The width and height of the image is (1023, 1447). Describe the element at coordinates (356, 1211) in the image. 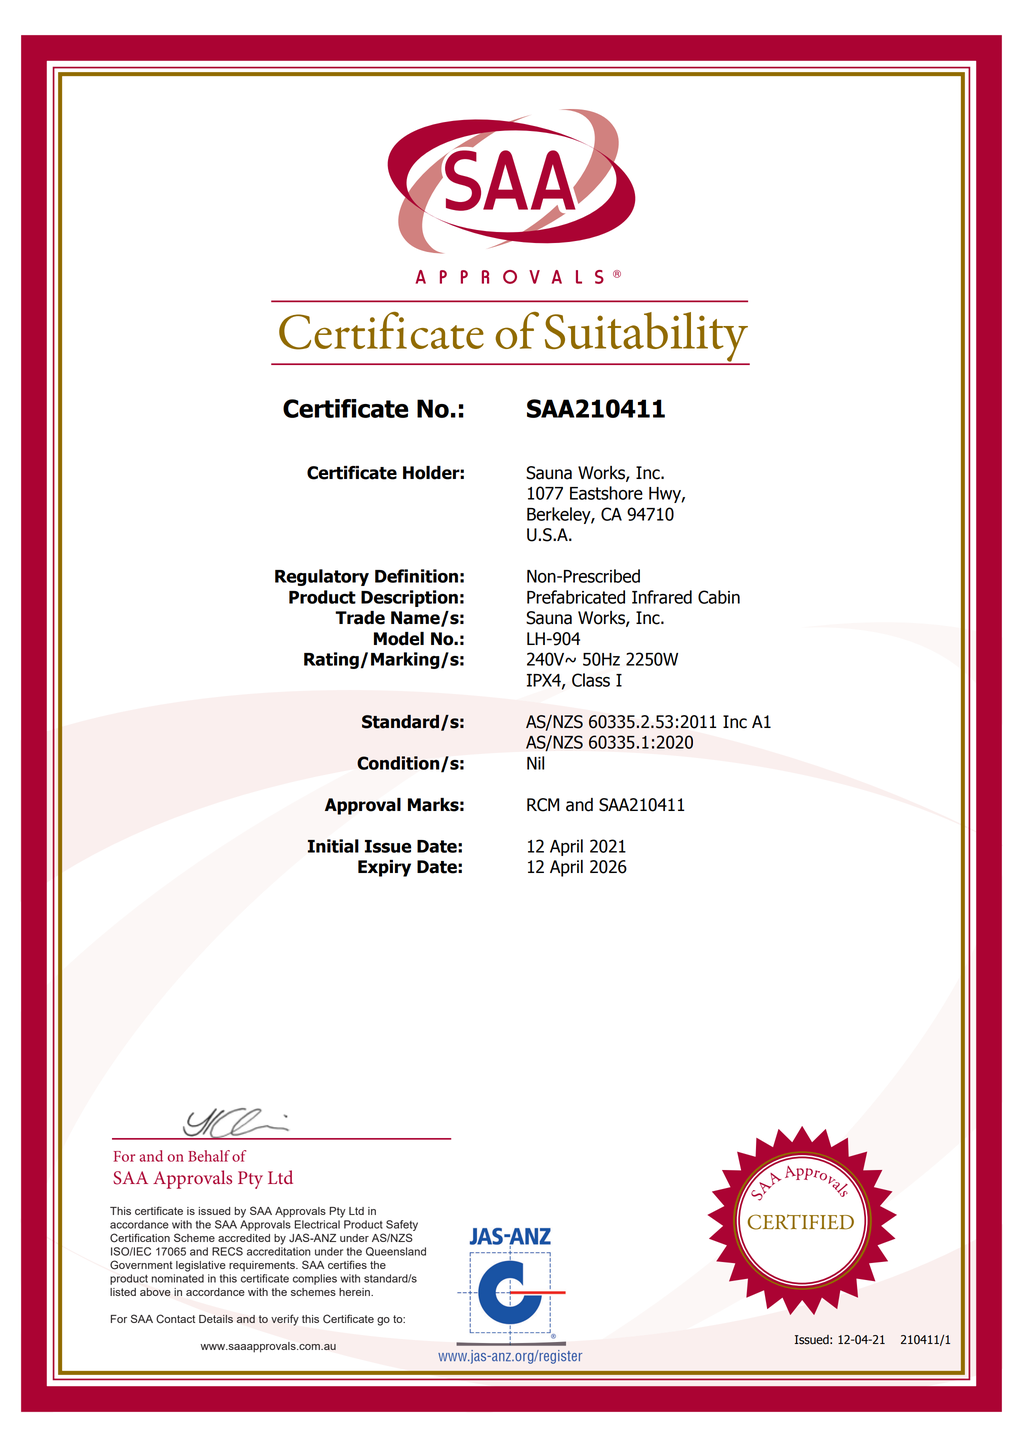

I see `Ltd` at that location.
